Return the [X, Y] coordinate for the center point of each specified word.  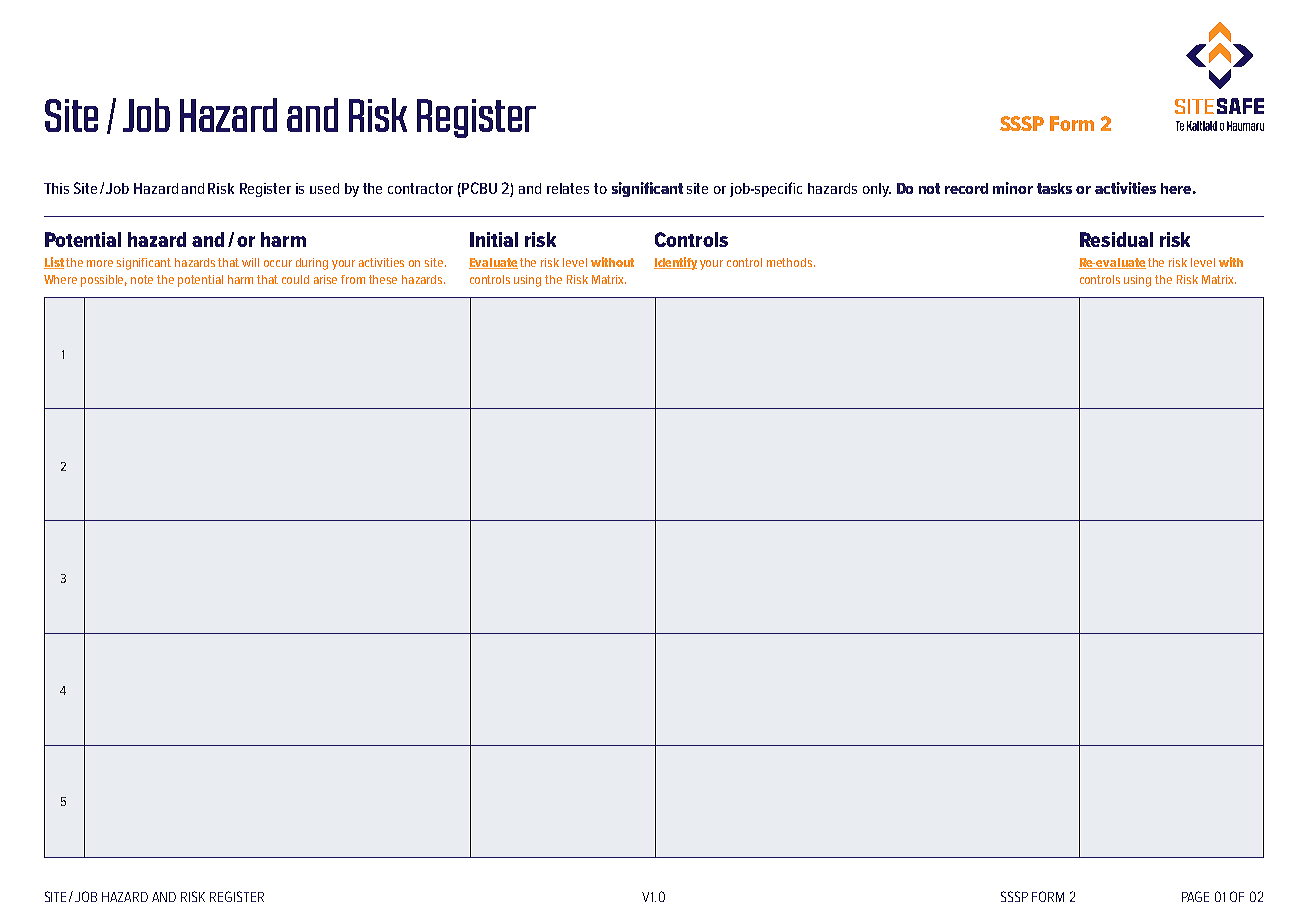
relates [568, 188]
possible [104, 281]
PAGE [1195, 896]
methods [791, 262]
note [142, 279]
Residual [1116, 239]
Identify [675, 263]
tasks [1054, 188]
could [295, 279]
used [324, 188]
